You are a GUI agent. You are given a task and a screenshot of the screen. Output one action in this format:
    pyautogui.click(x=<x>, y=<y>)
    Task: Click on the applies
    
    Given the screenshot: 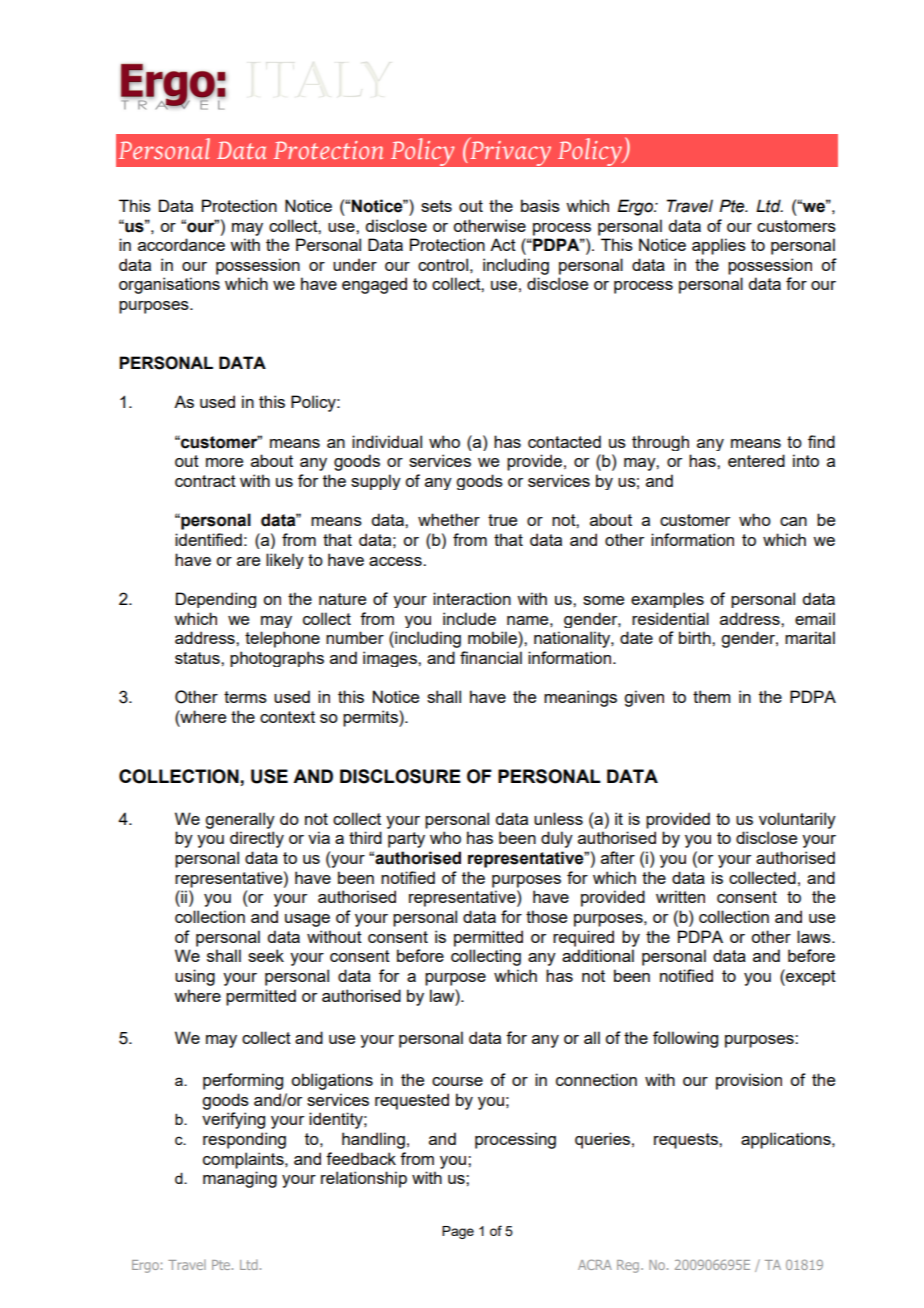 What is the action you would take?
    pyautogui.click(x=719, y=246)
